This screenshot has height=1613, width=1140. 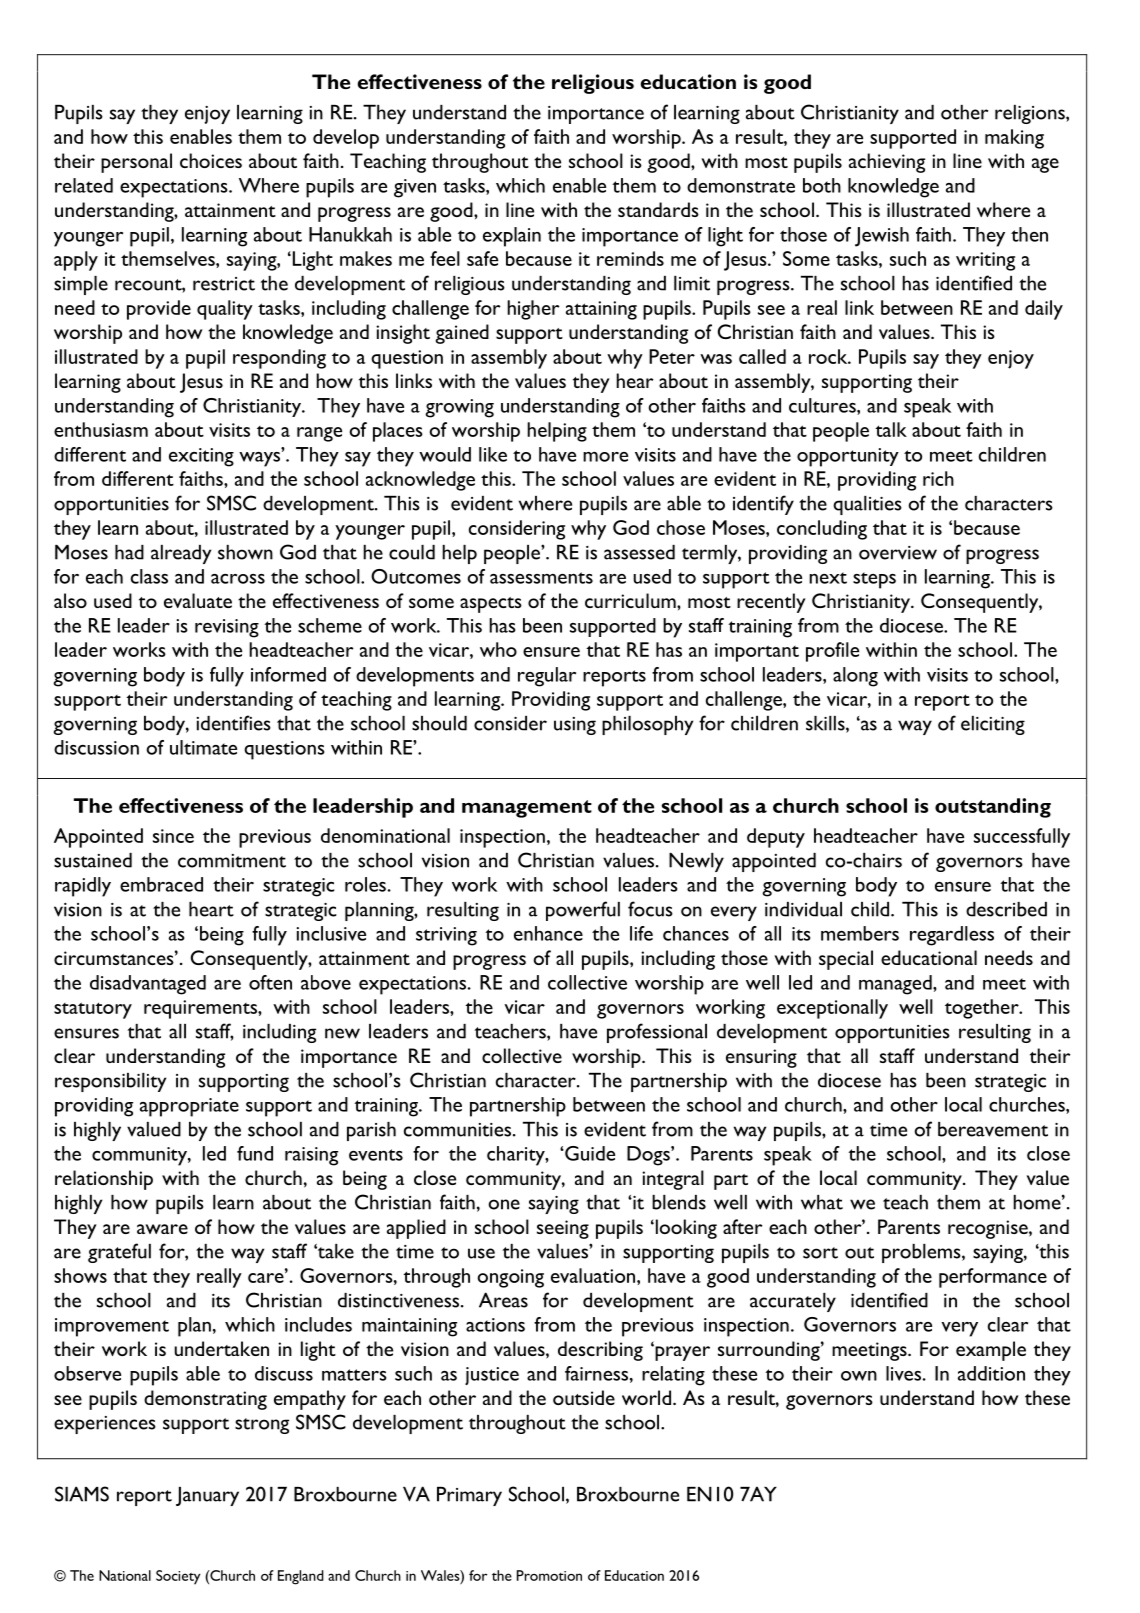 I want to click on since, so click(x=173, y=836).
